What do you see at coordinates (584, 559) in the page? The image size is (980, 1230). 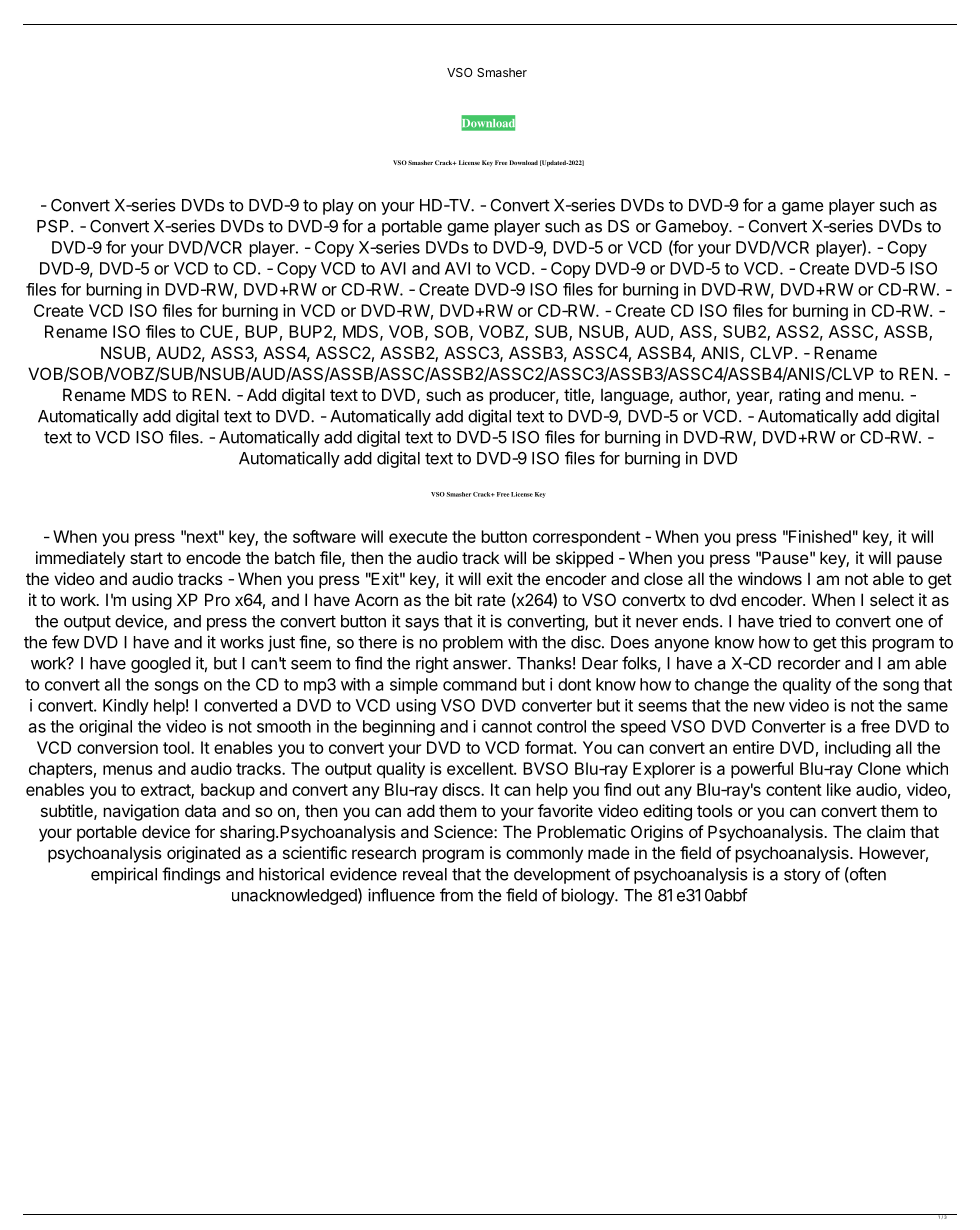 I see `skipped` at bounding box center [584, 559].
